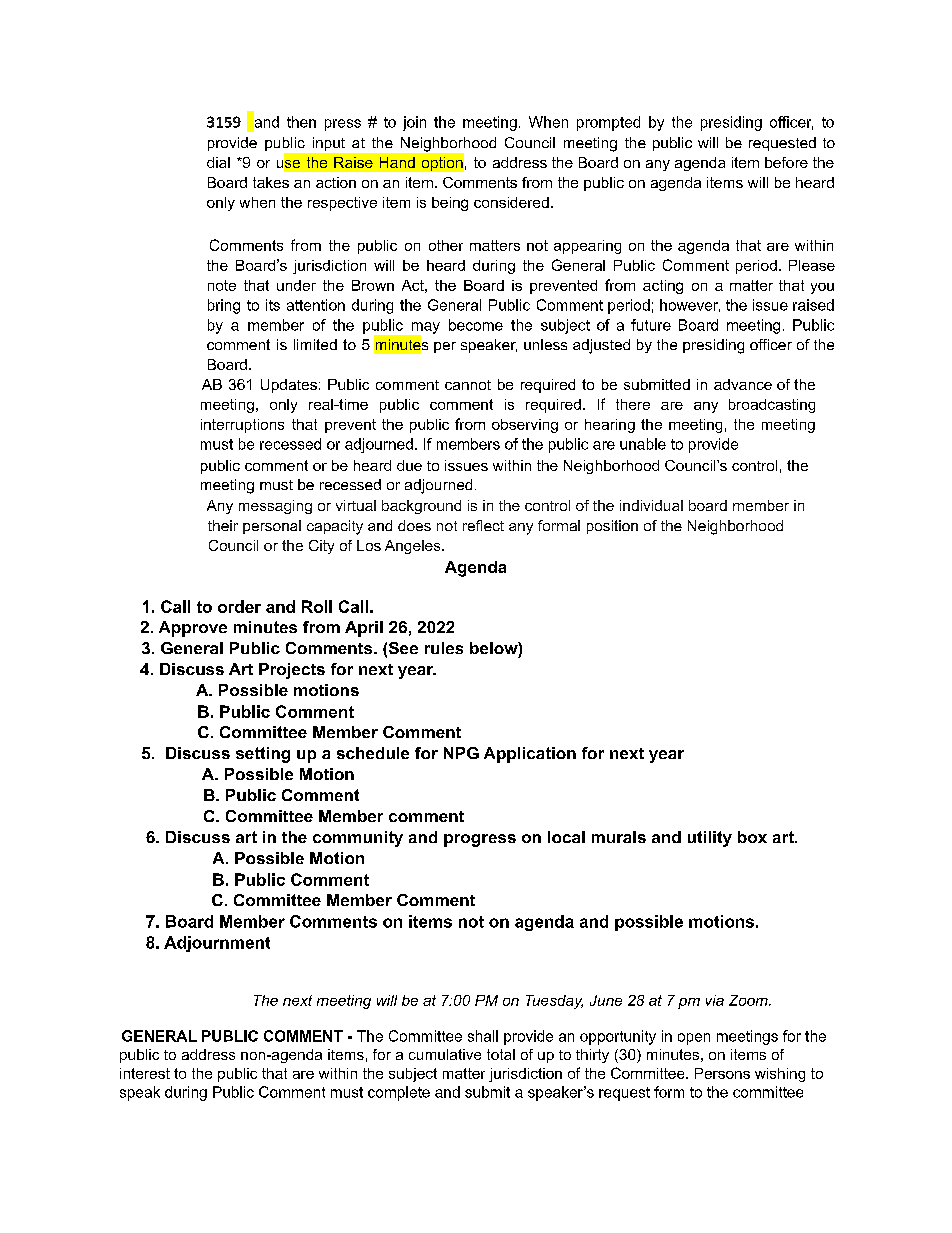 The image size is (952, 1233). What do you see at coordinates (511, 202) in the document?
I see `considered` at bounding box center [511, 202].
